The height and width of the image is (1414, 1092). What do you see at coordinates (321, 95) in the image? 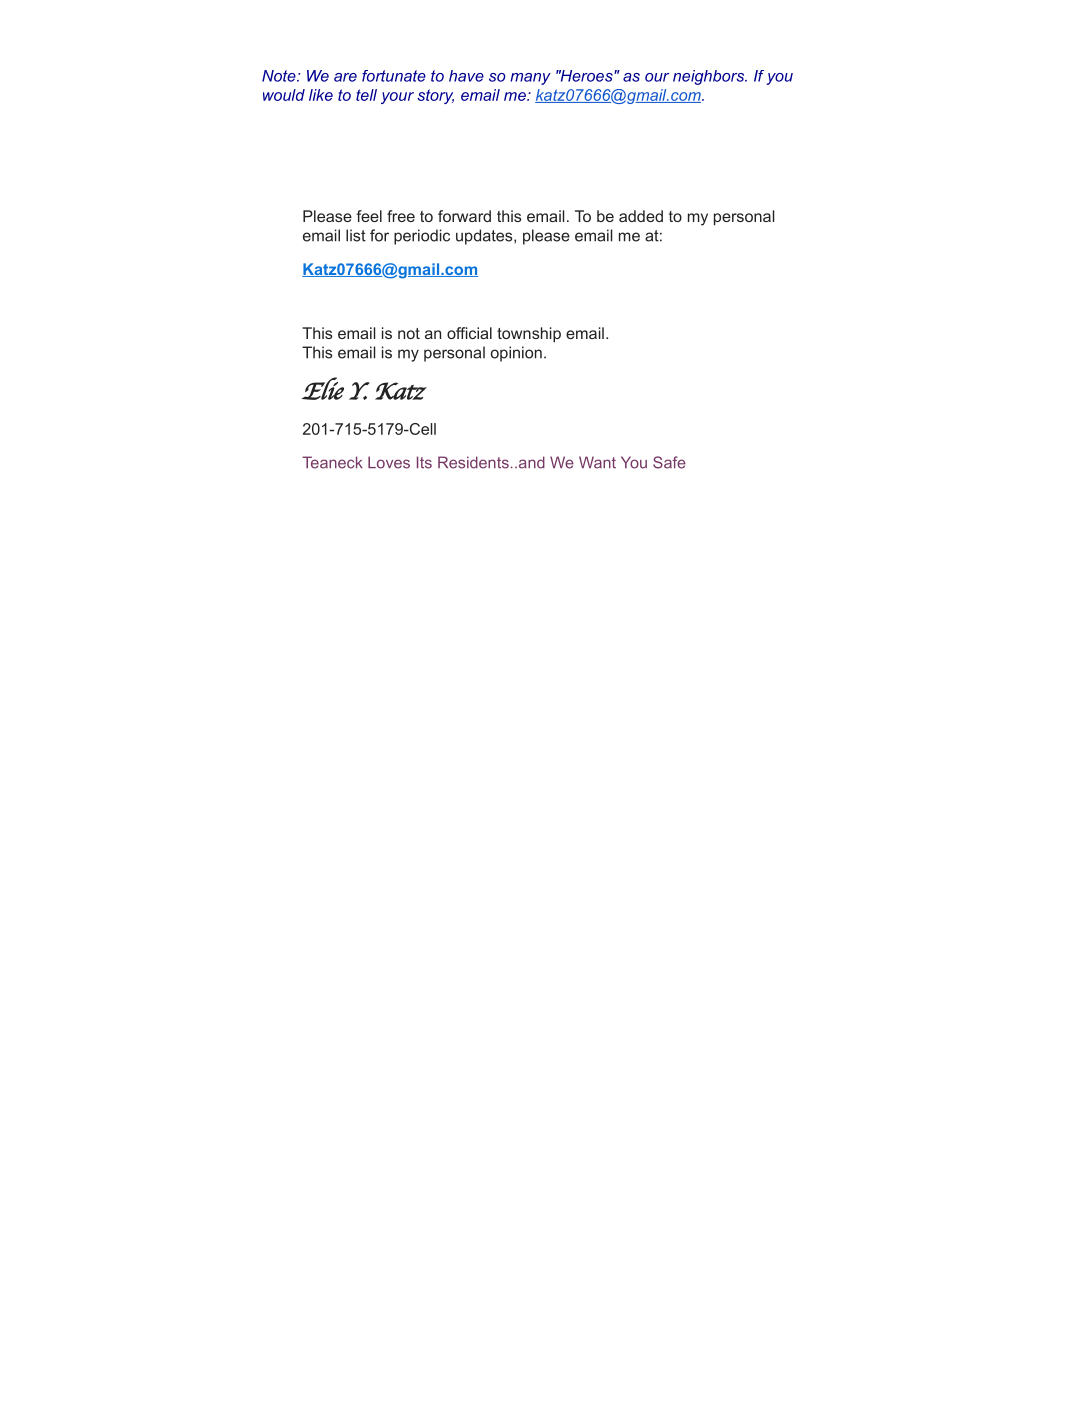
I see `like` at bounding box center [321, 95].
